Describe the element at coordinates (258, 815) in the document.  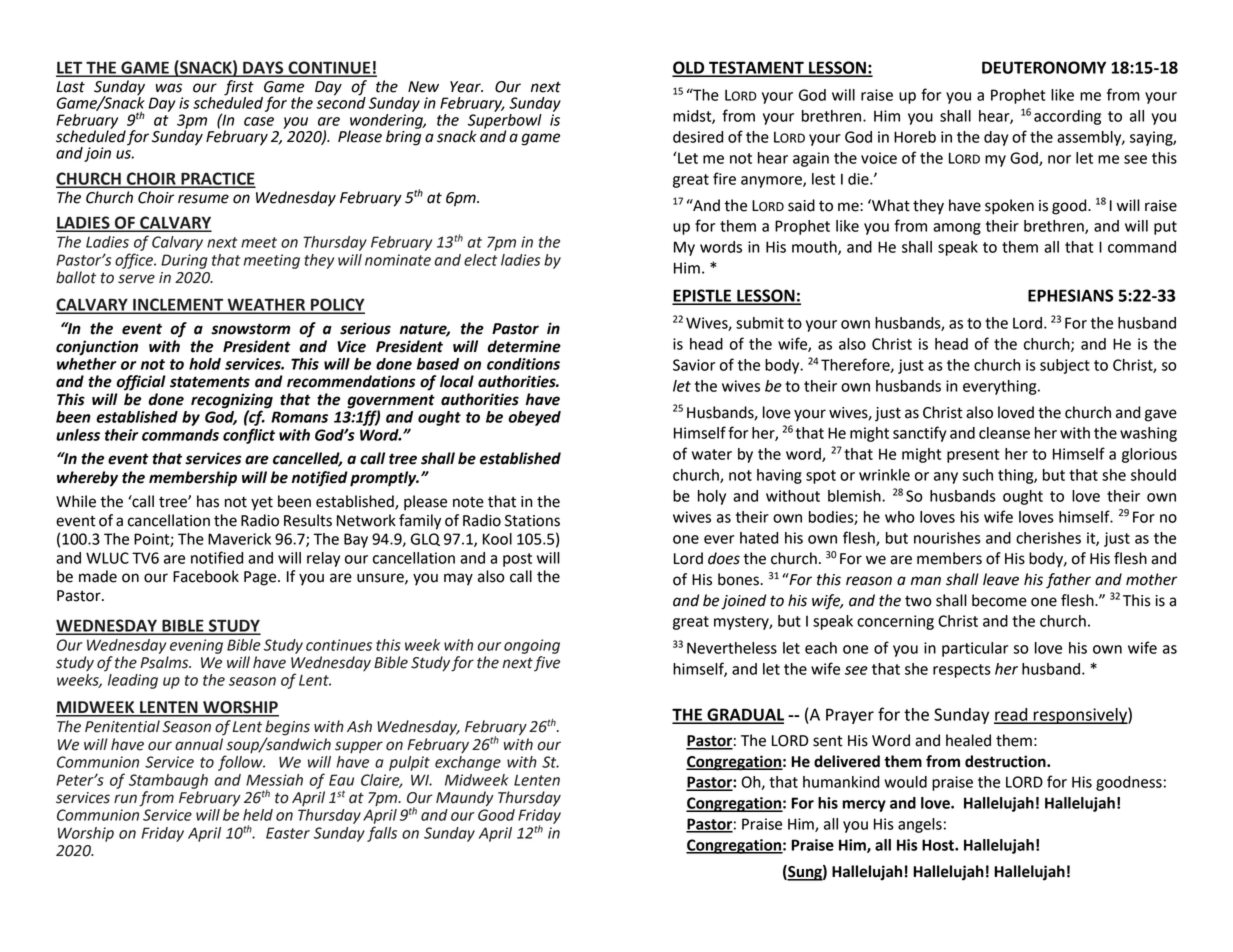
I see `held` at that location.
